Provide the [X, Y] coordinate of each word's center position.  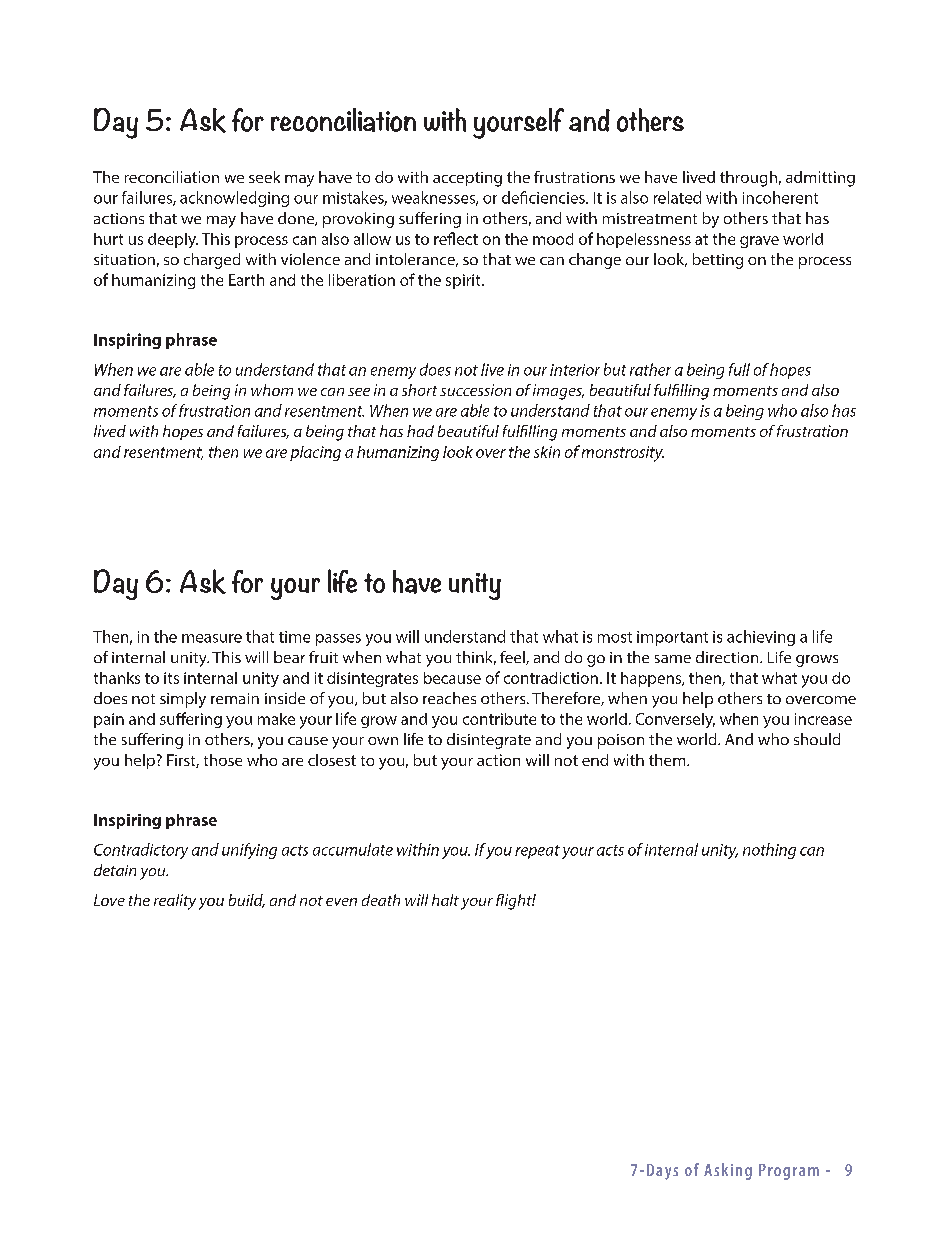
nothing [769, 851]
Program [789, 1172]
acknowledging [234, 199]
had [420, 431]
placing [315, 453]
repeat [537, 852]
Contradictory [141, 851]
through [748, 179]
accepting [467, 179]
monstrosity [623, 454]
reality [175, 902]
